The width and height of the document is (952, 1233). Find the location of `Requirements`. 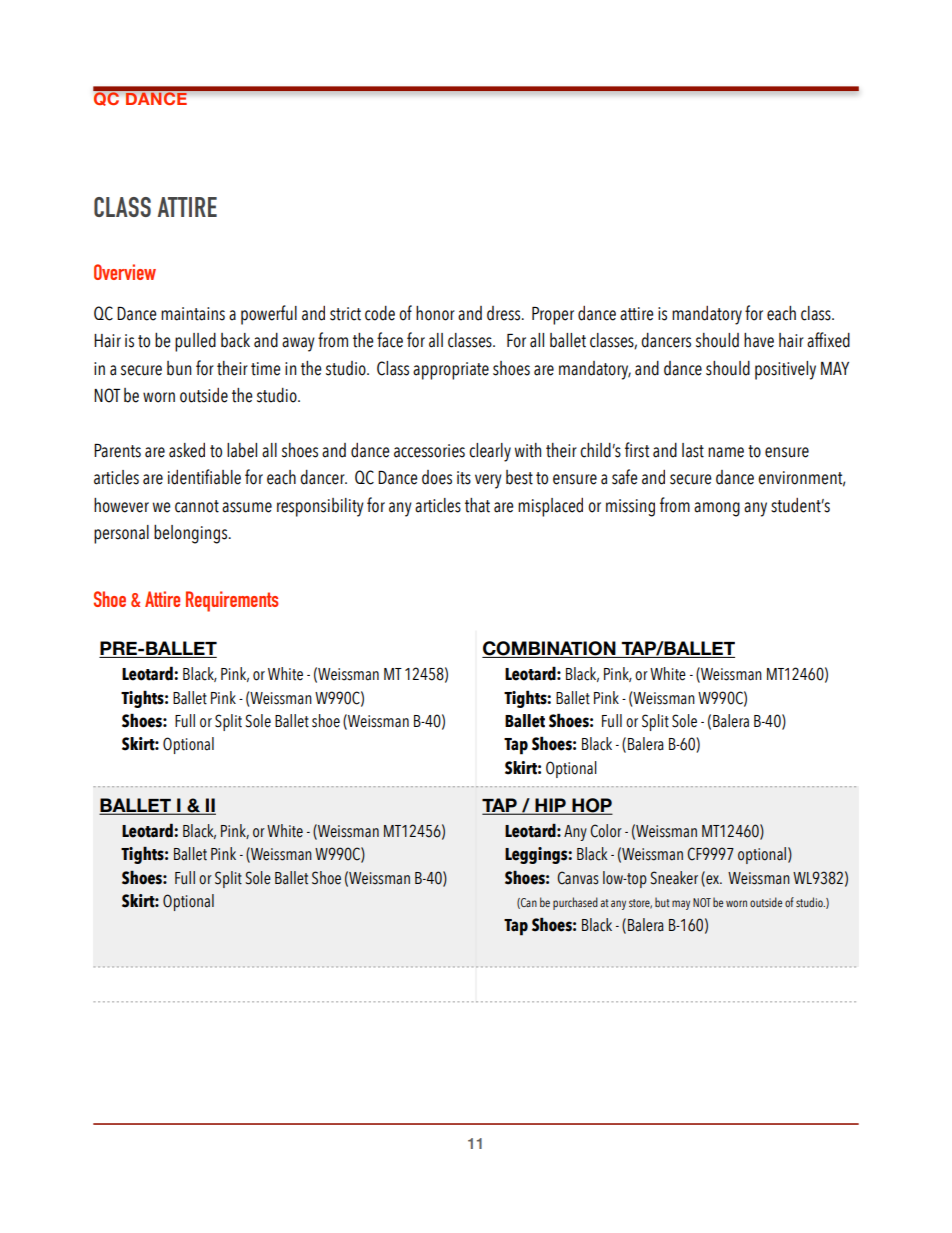

Requirements is located at coordinates (232, 601).
